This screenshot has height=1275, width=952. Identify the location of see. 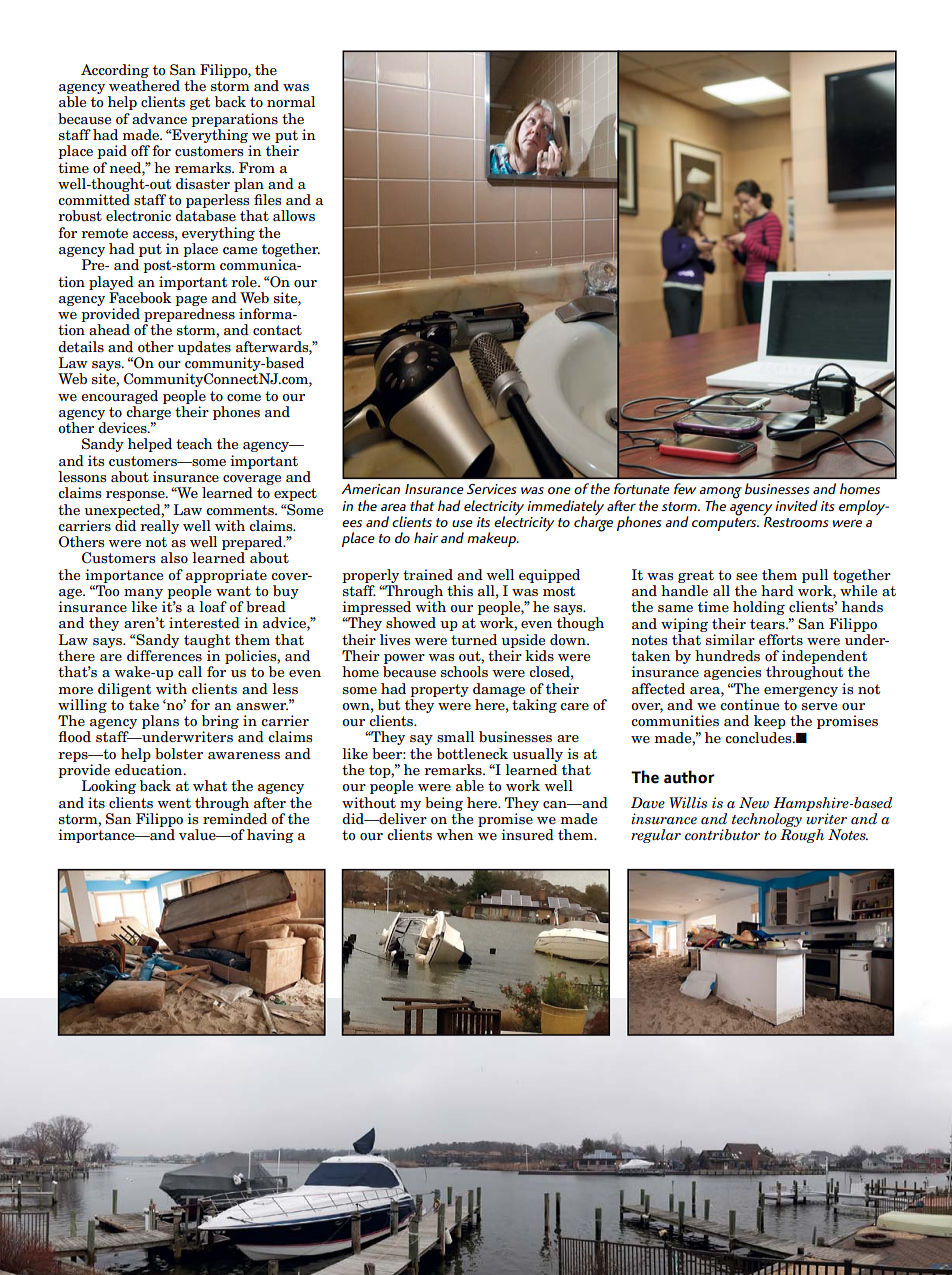
(746, 576).
